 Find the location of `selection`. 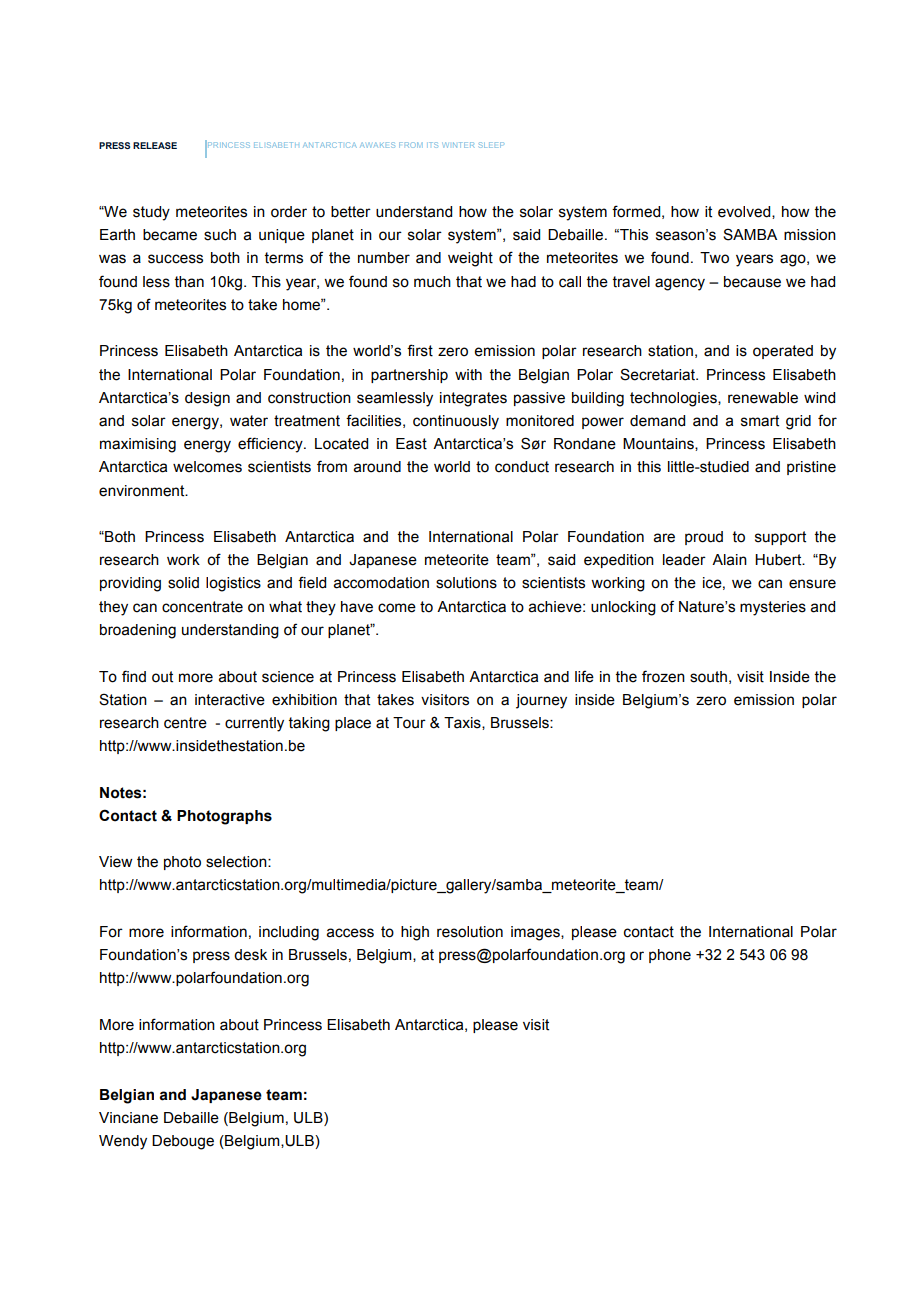

selection is located at coordinates (237, 862).
